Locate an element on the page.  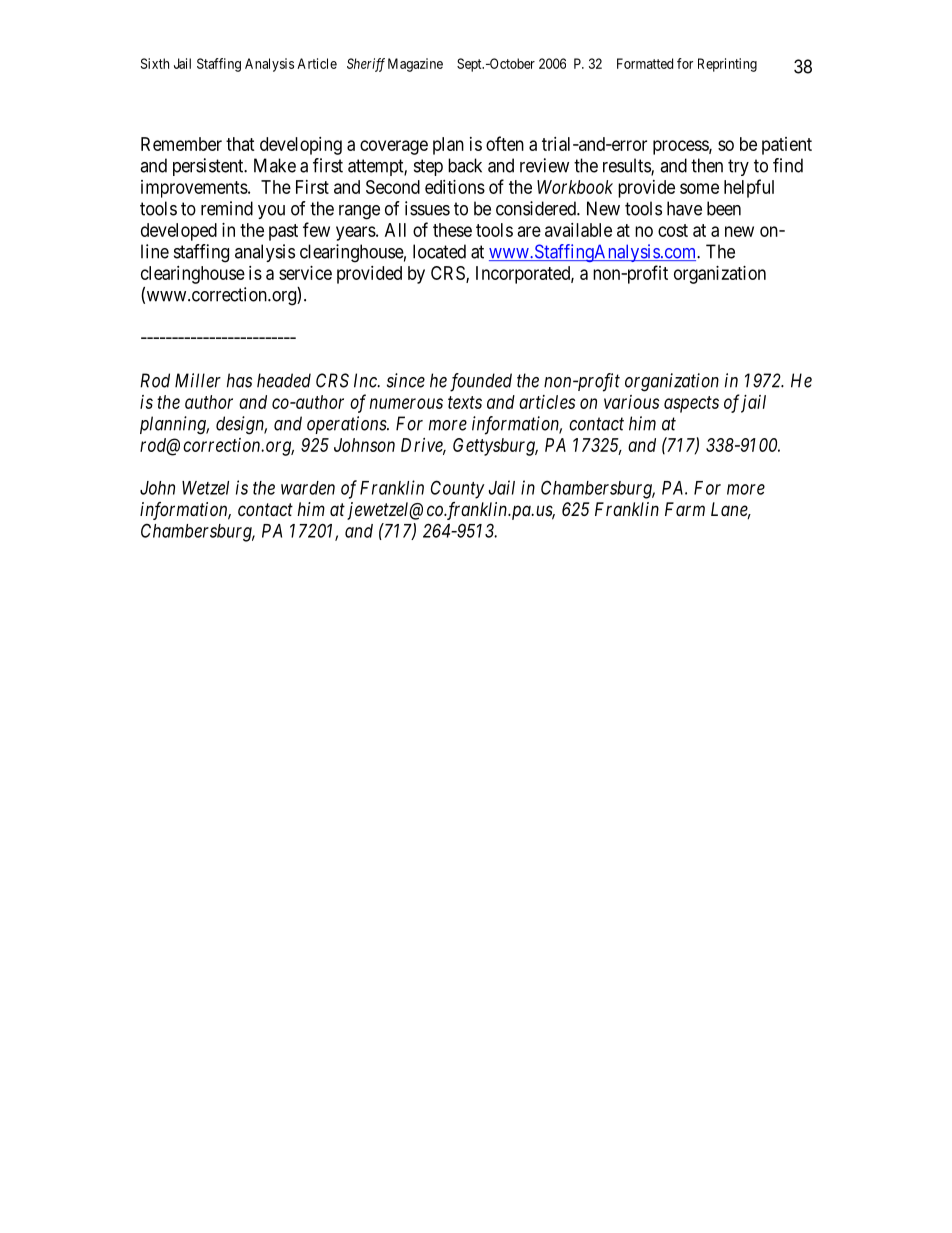
Reprinting is located at coordinates (727, 65).
